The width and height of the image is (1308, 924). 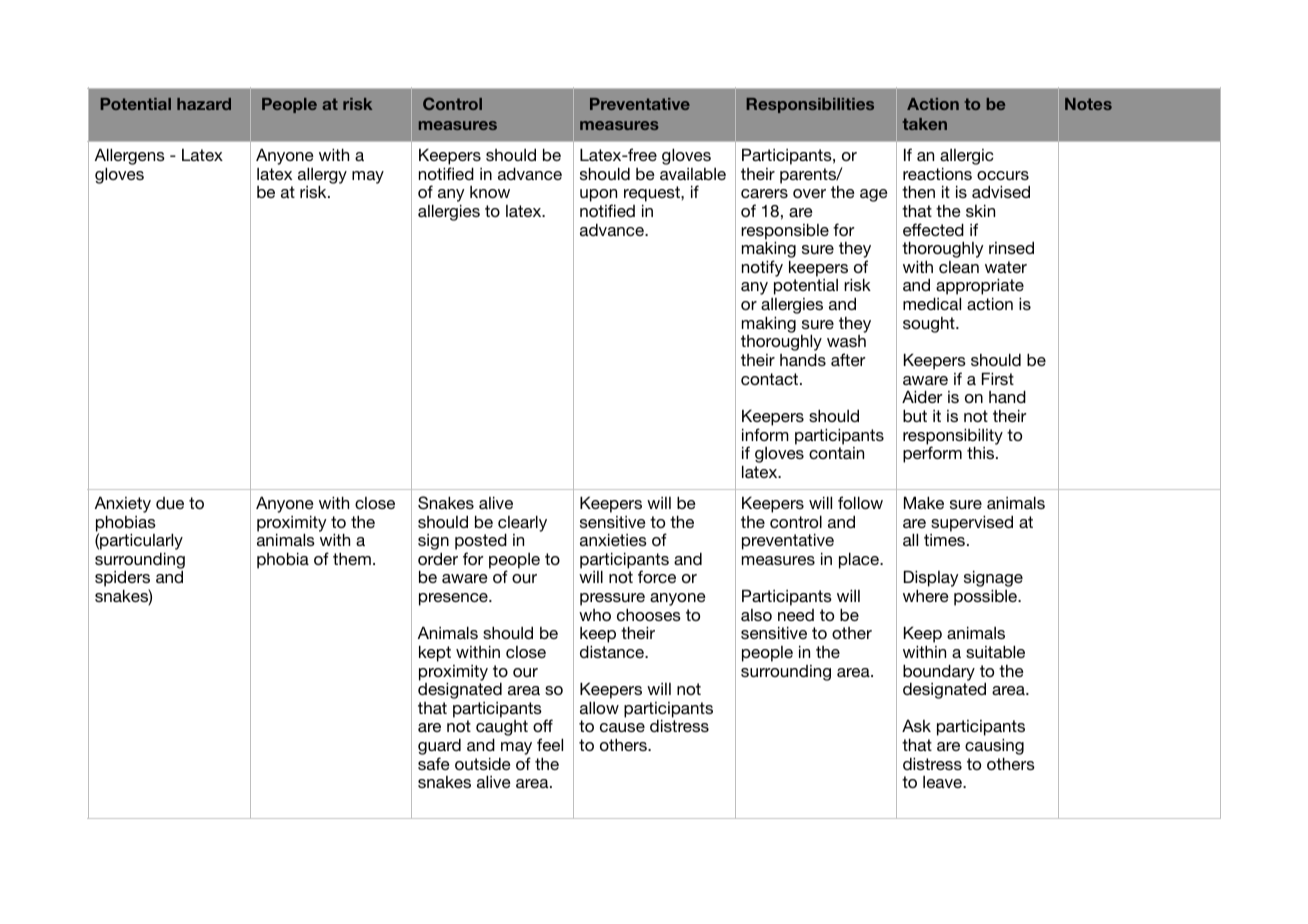 I want to click on due, so click(x=170, y=503).
